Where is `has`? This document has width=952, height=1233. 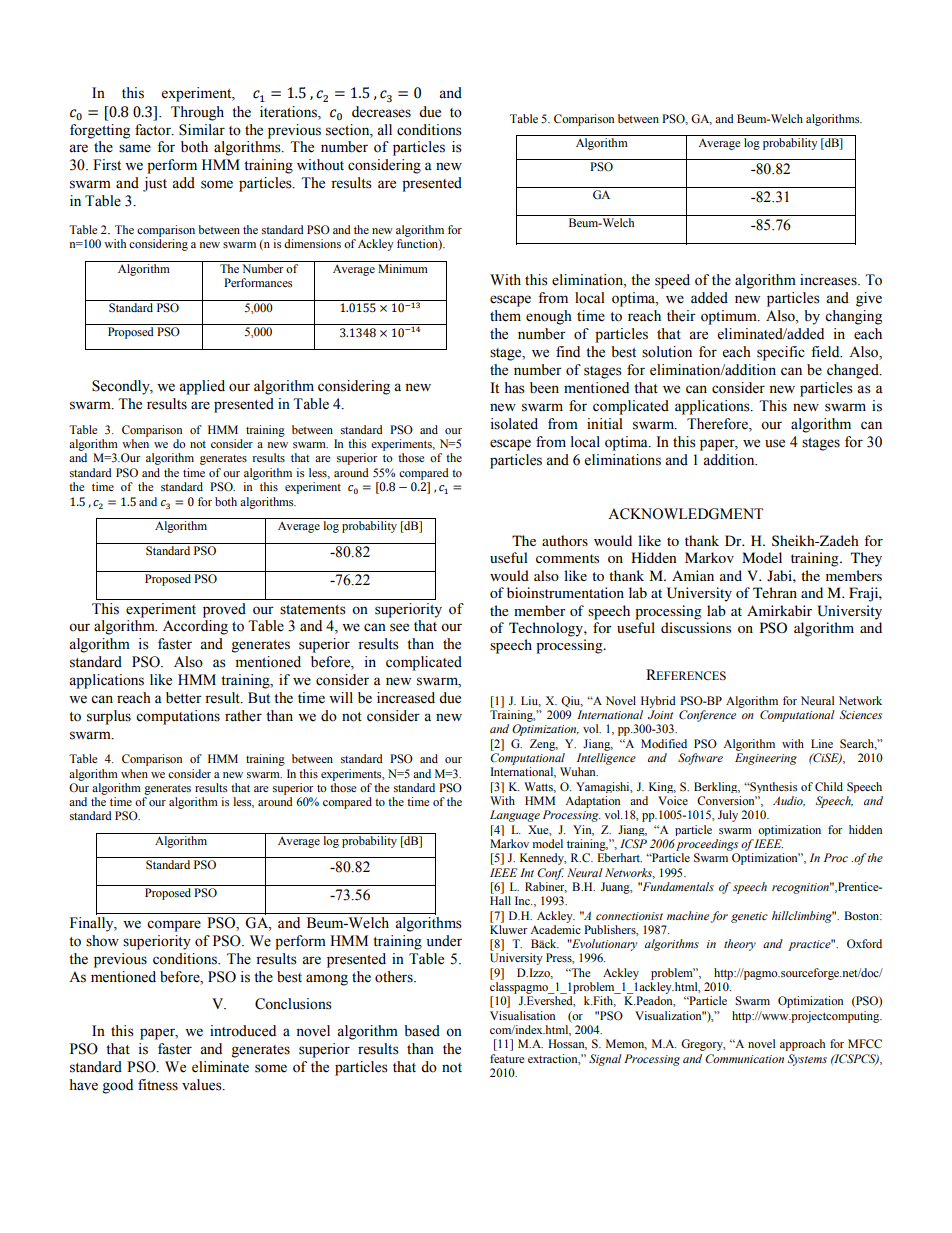
has is located at coordinates (515, 388).
